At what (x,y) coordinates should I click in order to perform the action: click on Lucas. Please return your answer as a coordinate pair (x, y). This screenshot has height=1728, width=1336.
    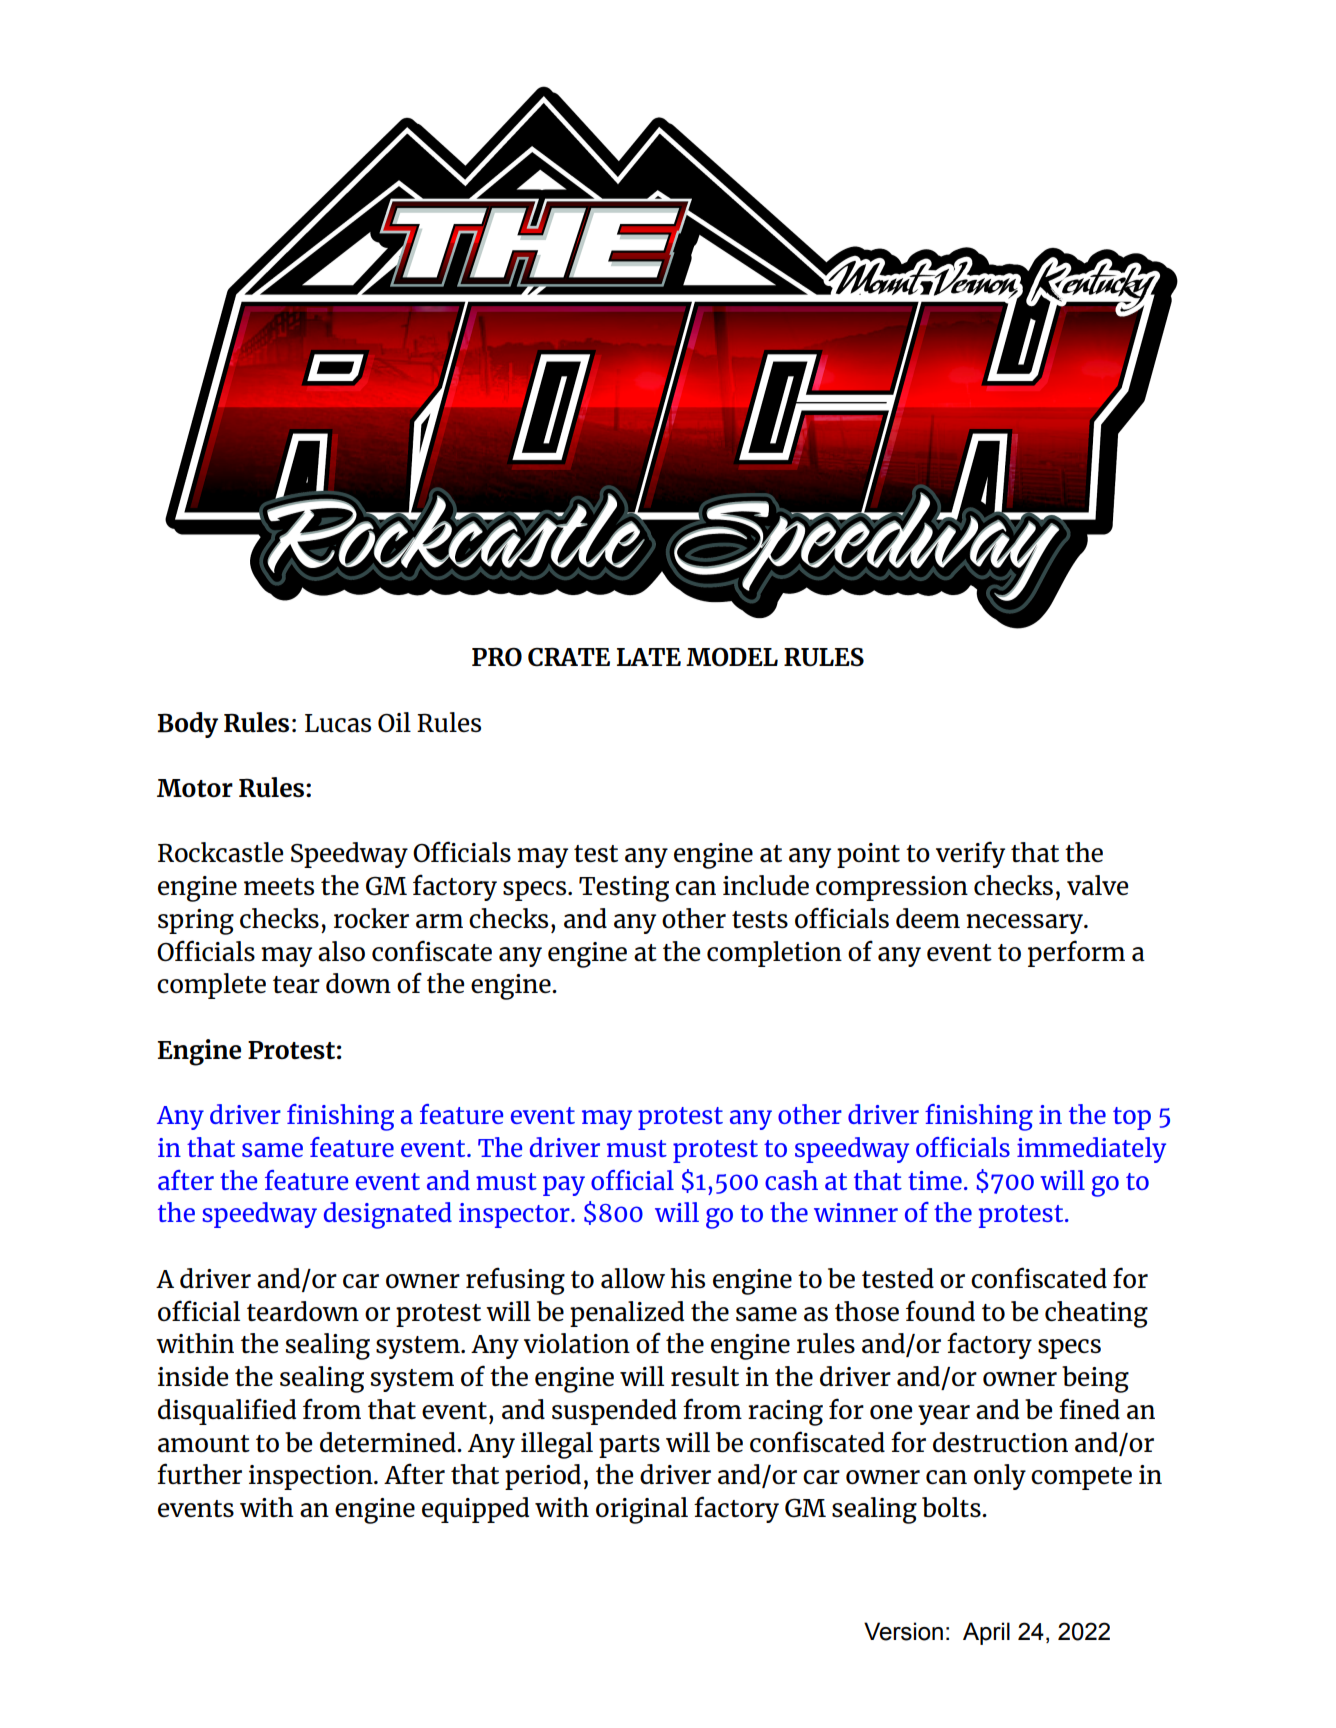
    Looking at the image, I should click on (338, 723).
